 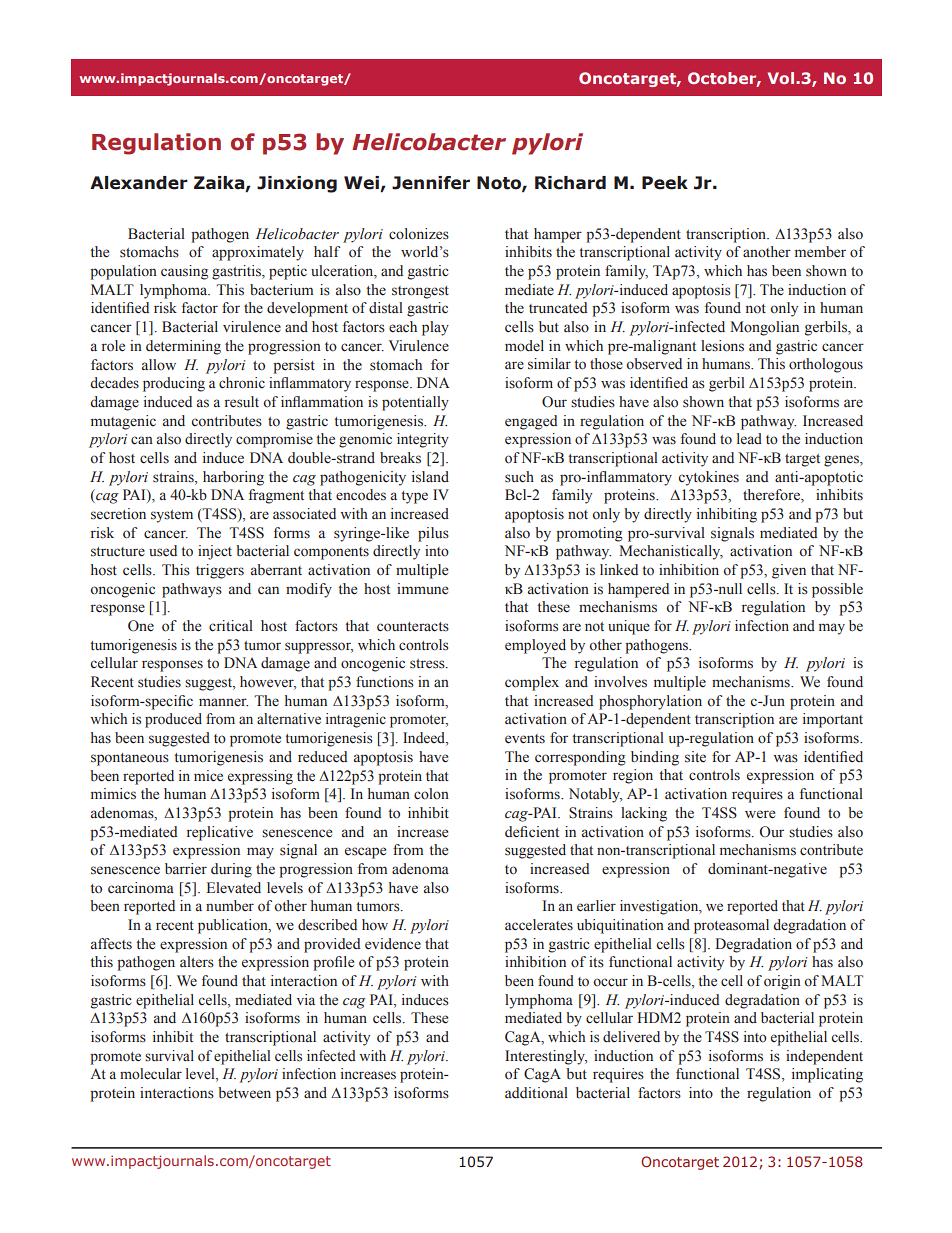 I want to click on inject, so click(x=215, y=552).
